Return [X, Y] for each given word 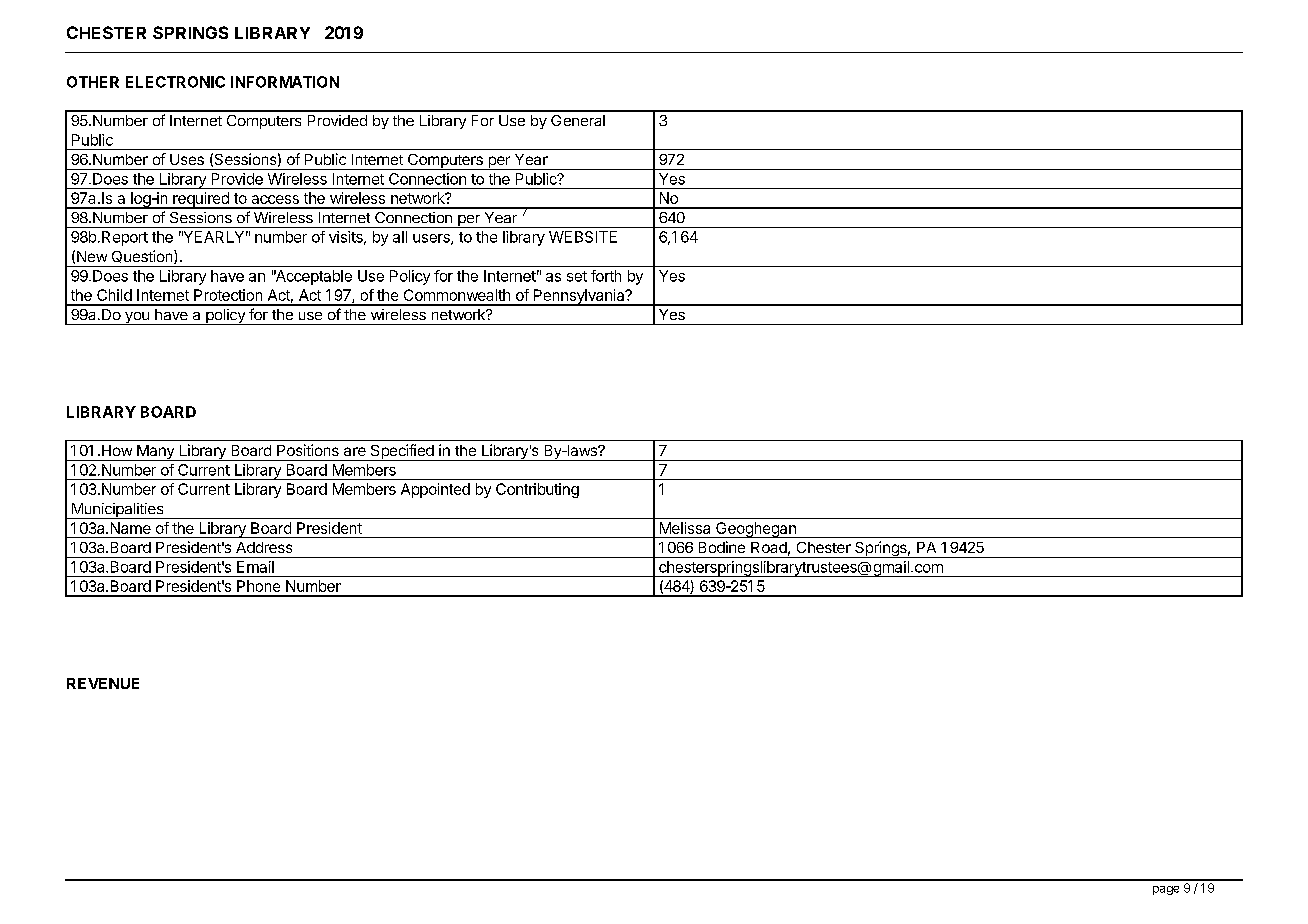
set [577, 276]
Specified [402, 452]
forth [606, 276]
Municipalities [117, 511]
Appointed [435, 490]
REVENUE [103, 683]
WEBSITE [583, 237]
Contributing [537, 490]
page [1166, 890]
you [137, 318]
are [355, 451]
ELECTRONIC [175, 82]
